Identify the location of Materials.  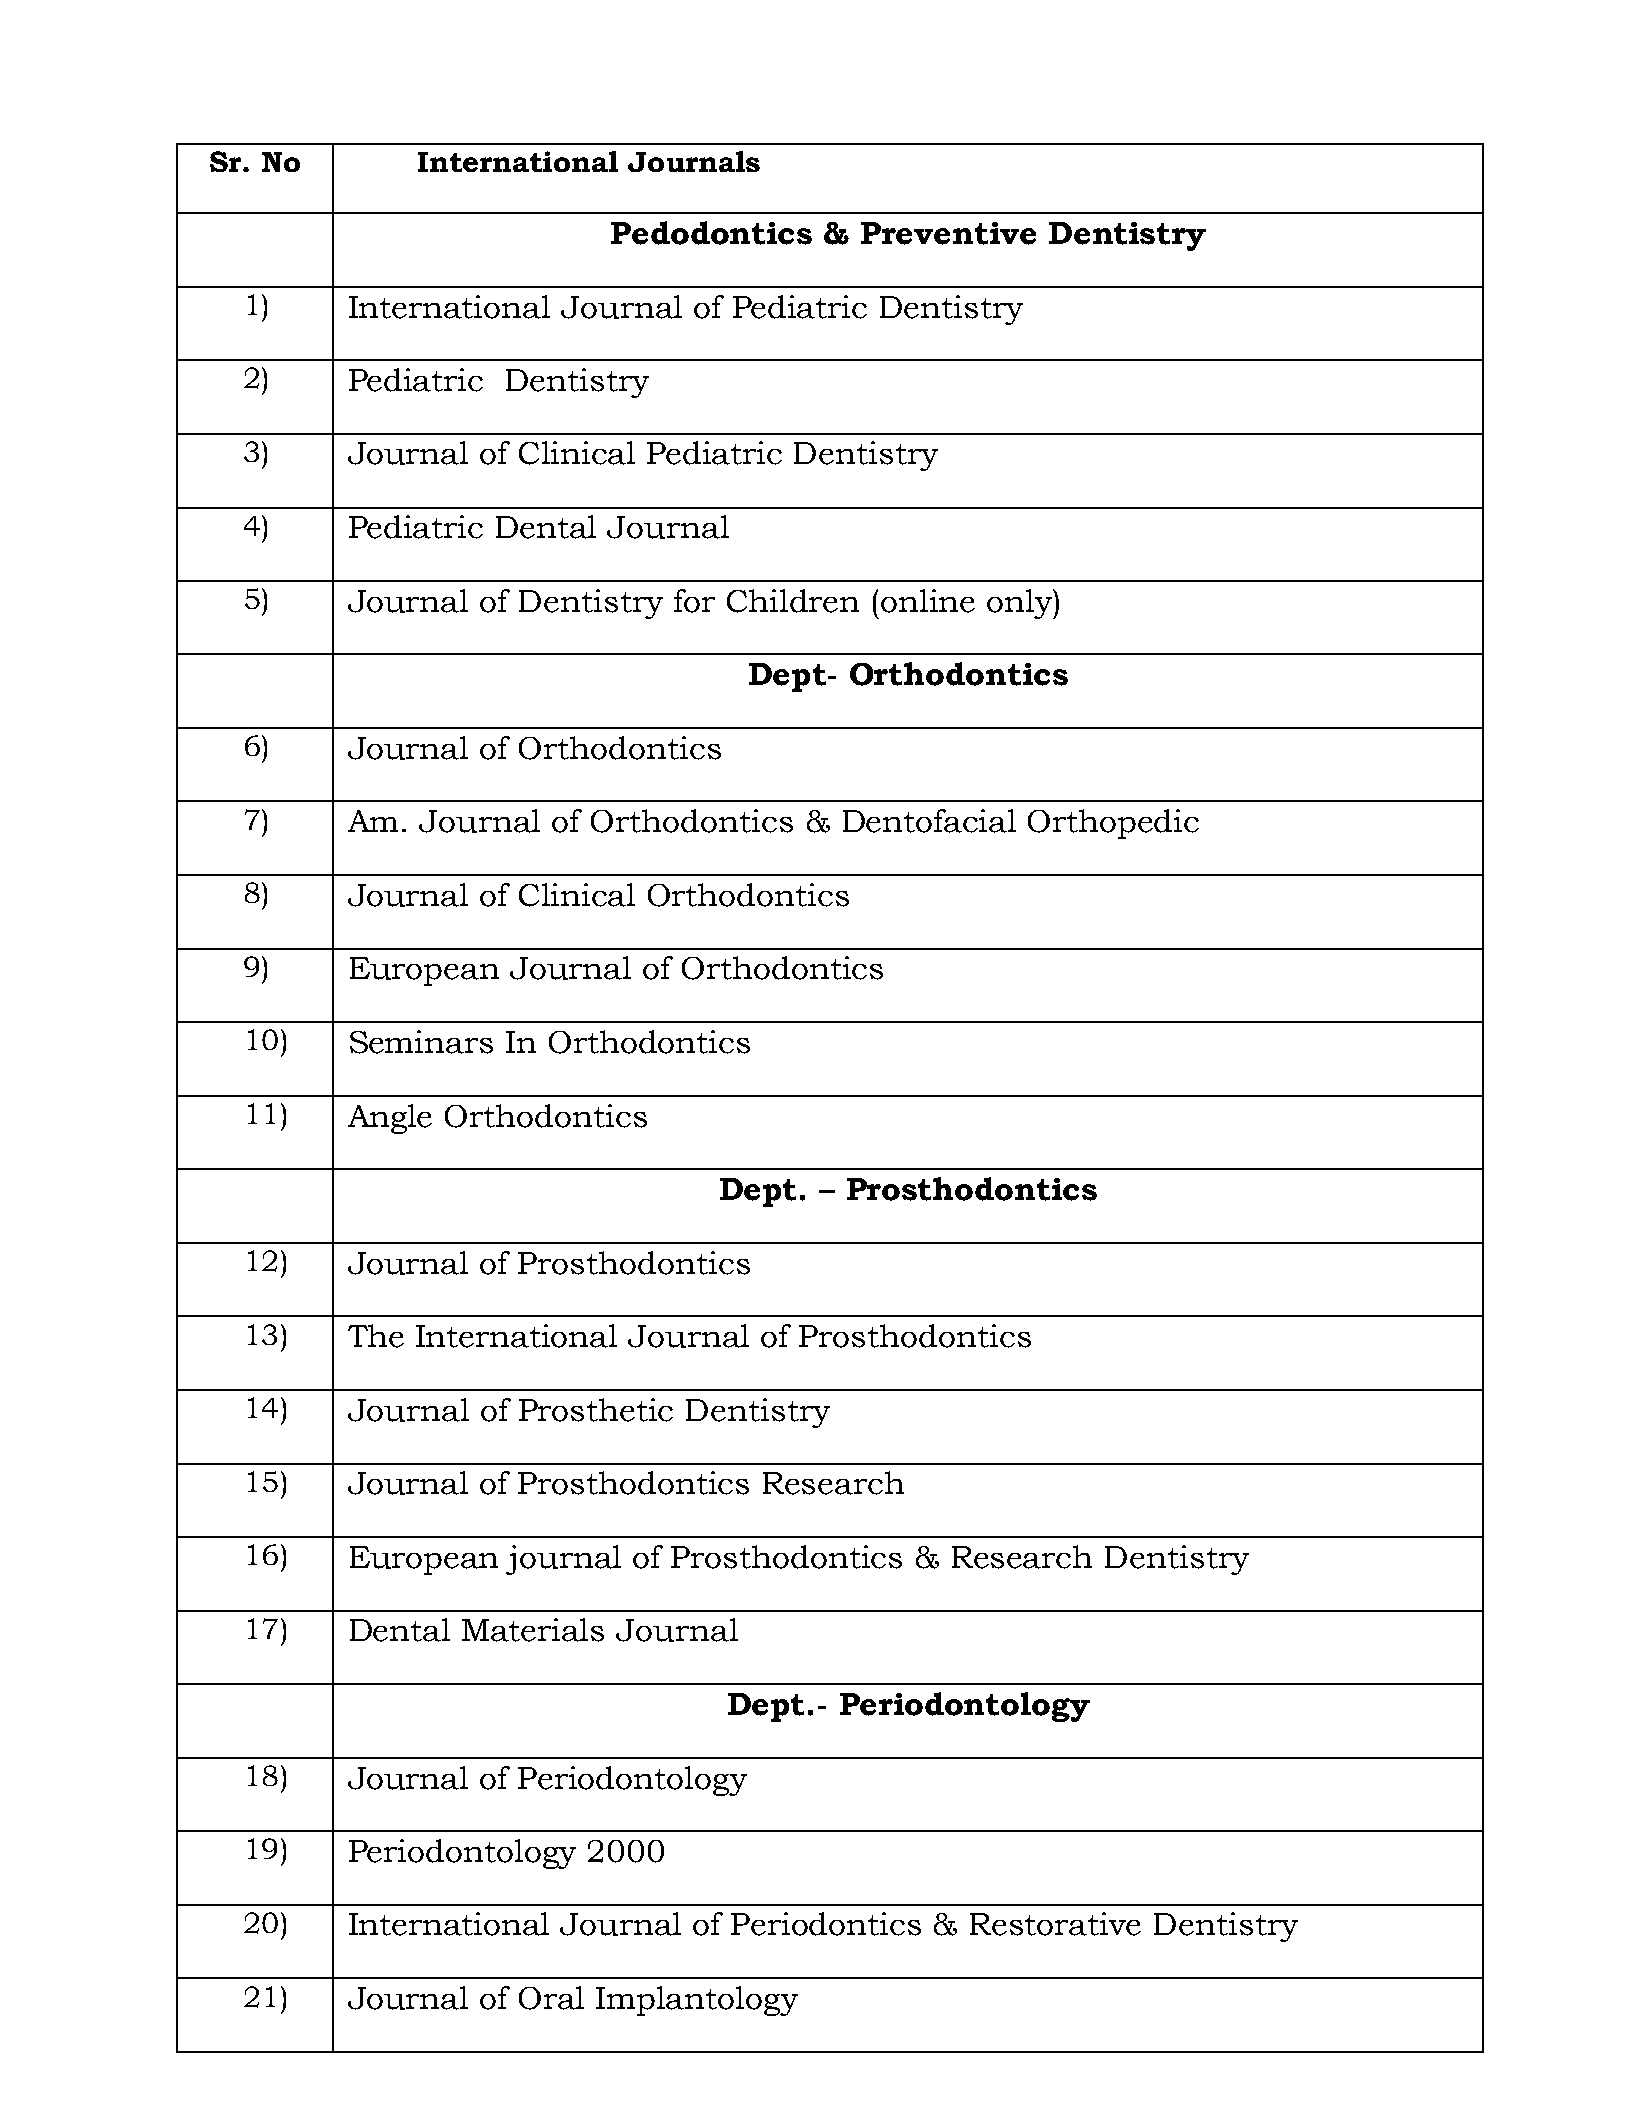
(533, 1630).
